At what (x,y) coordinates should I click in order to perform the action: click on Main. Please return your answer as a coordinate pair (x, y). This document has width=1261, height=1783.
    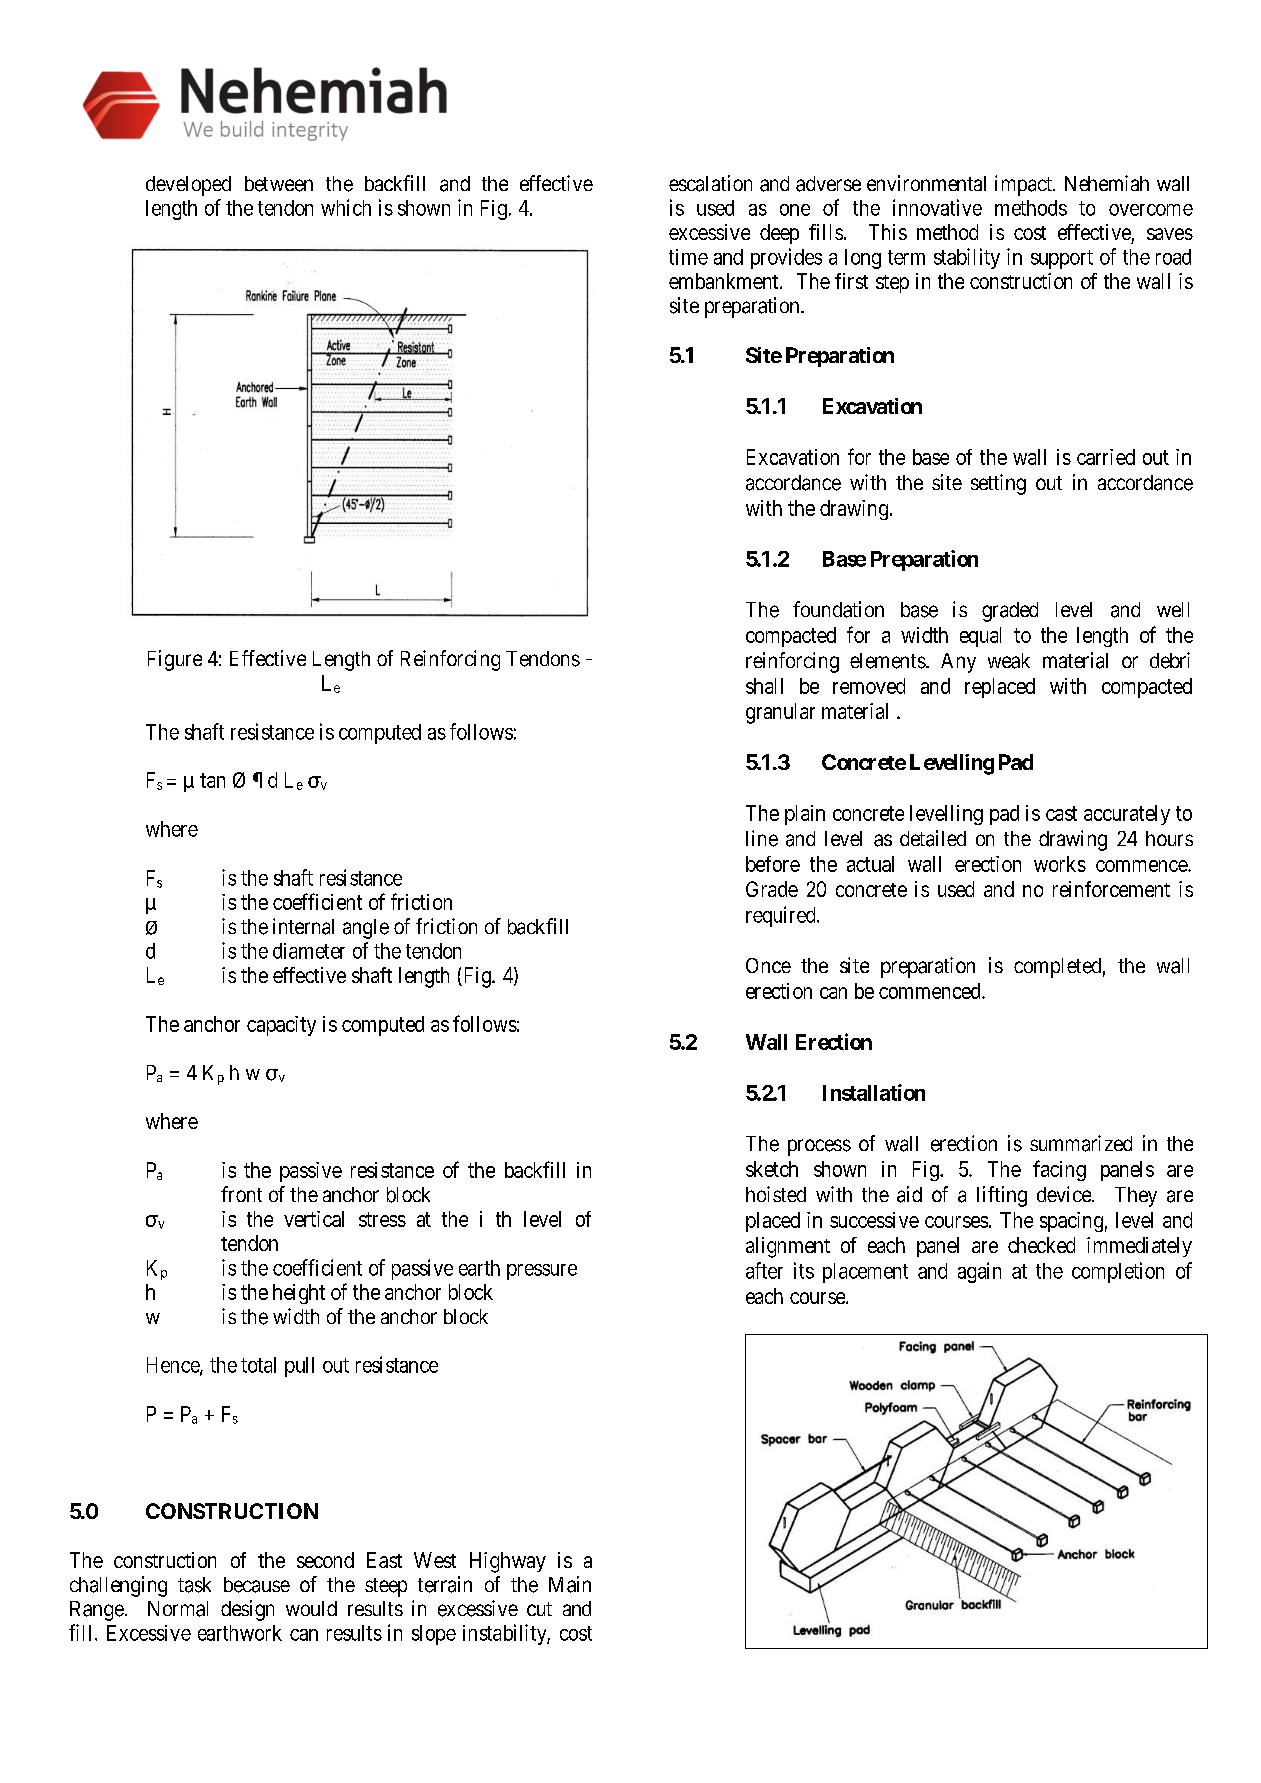
    Looking at the image, I should click on (570, 1584).
